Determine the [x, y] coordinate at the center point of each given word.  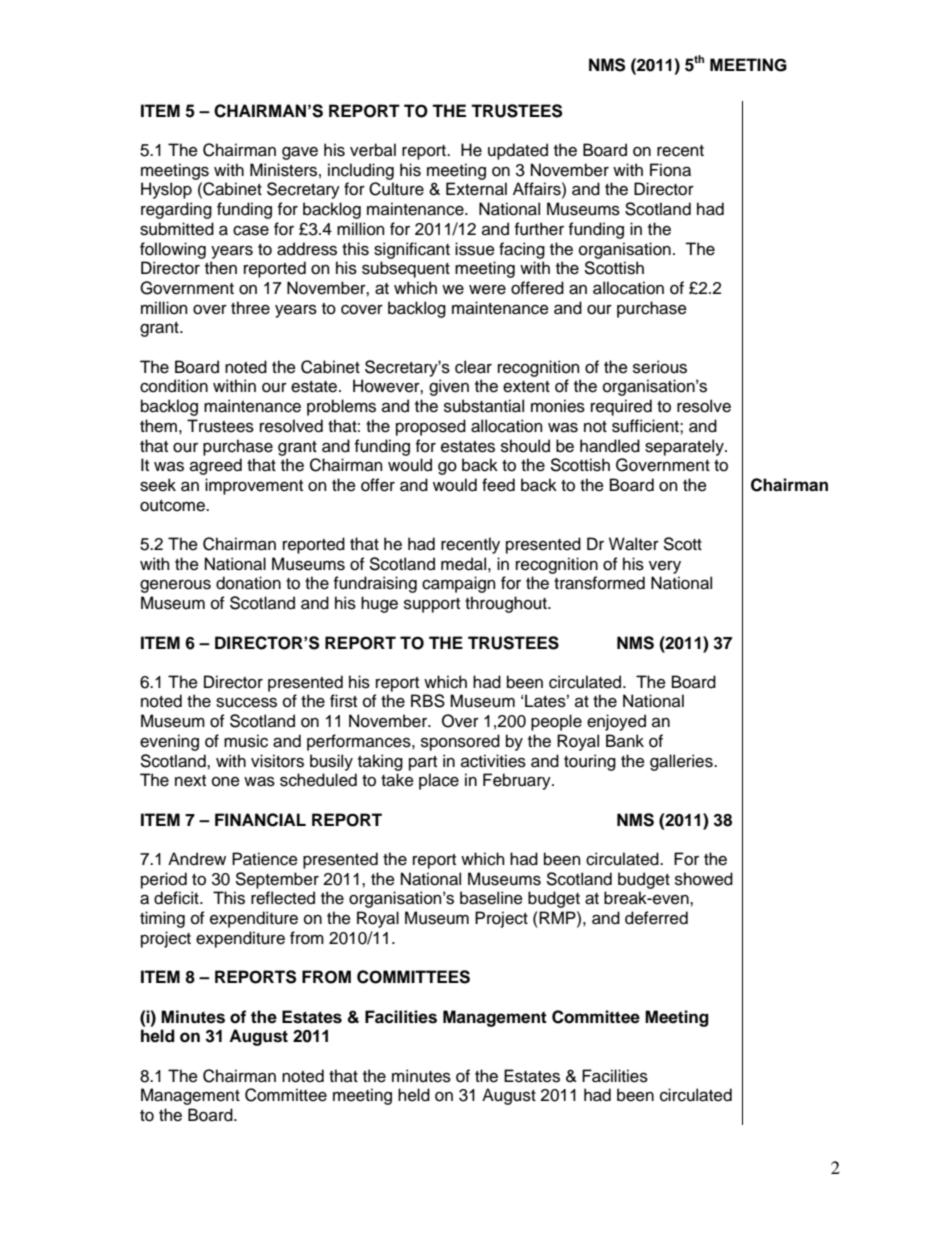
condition [174, 386]
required [621, 407]
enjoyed [616, 722]
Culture [396, 189]
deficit [177, 898]
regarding [176, 210]
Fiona [670, 170]
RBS [428, 701]
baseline [491, 898]
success [246, 702]
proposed [431, 427]
